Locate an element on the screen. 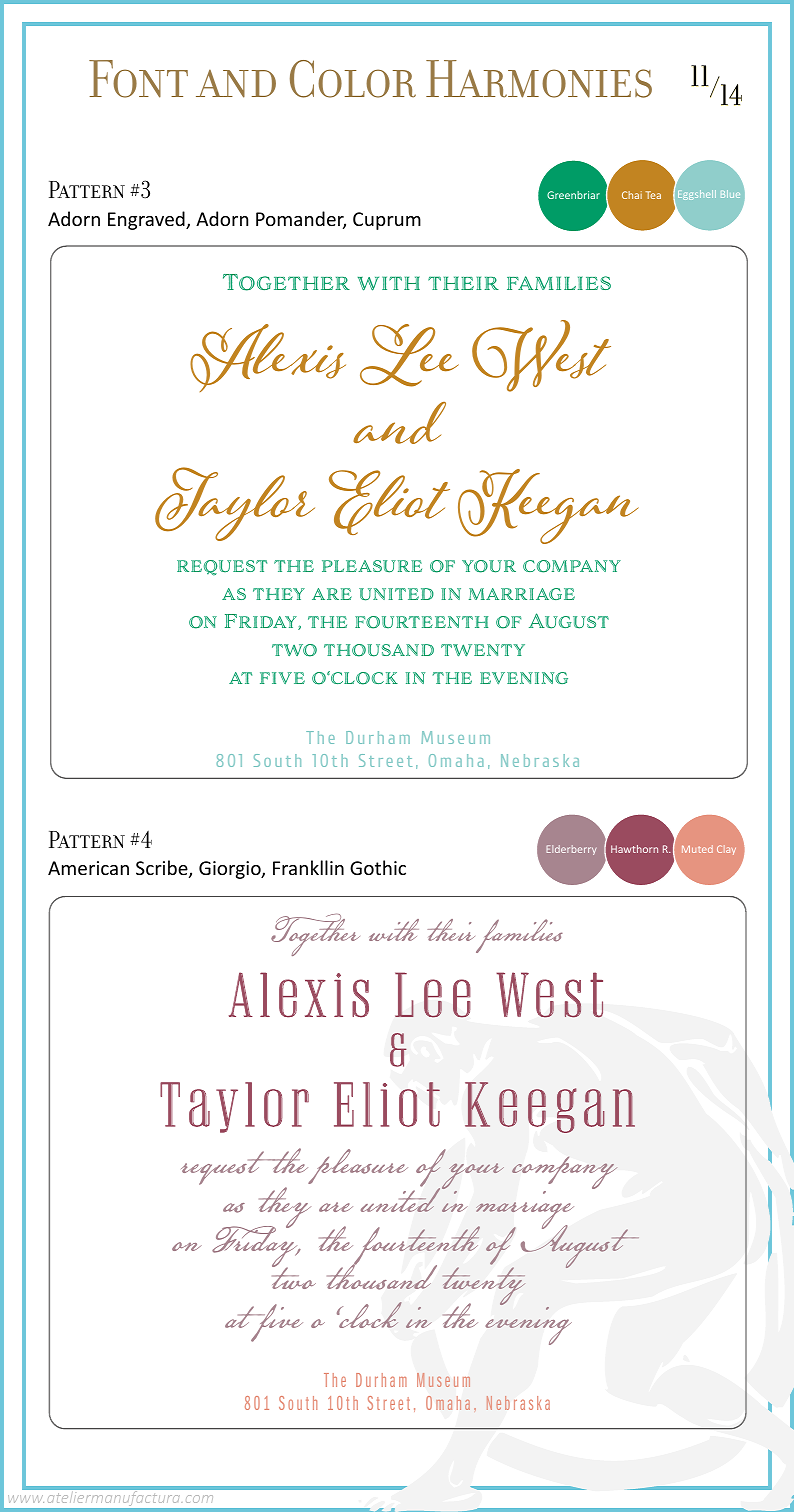 The height and width of the screenshot is (1512, 794). Gothic is located at coordinates (378, 867).
